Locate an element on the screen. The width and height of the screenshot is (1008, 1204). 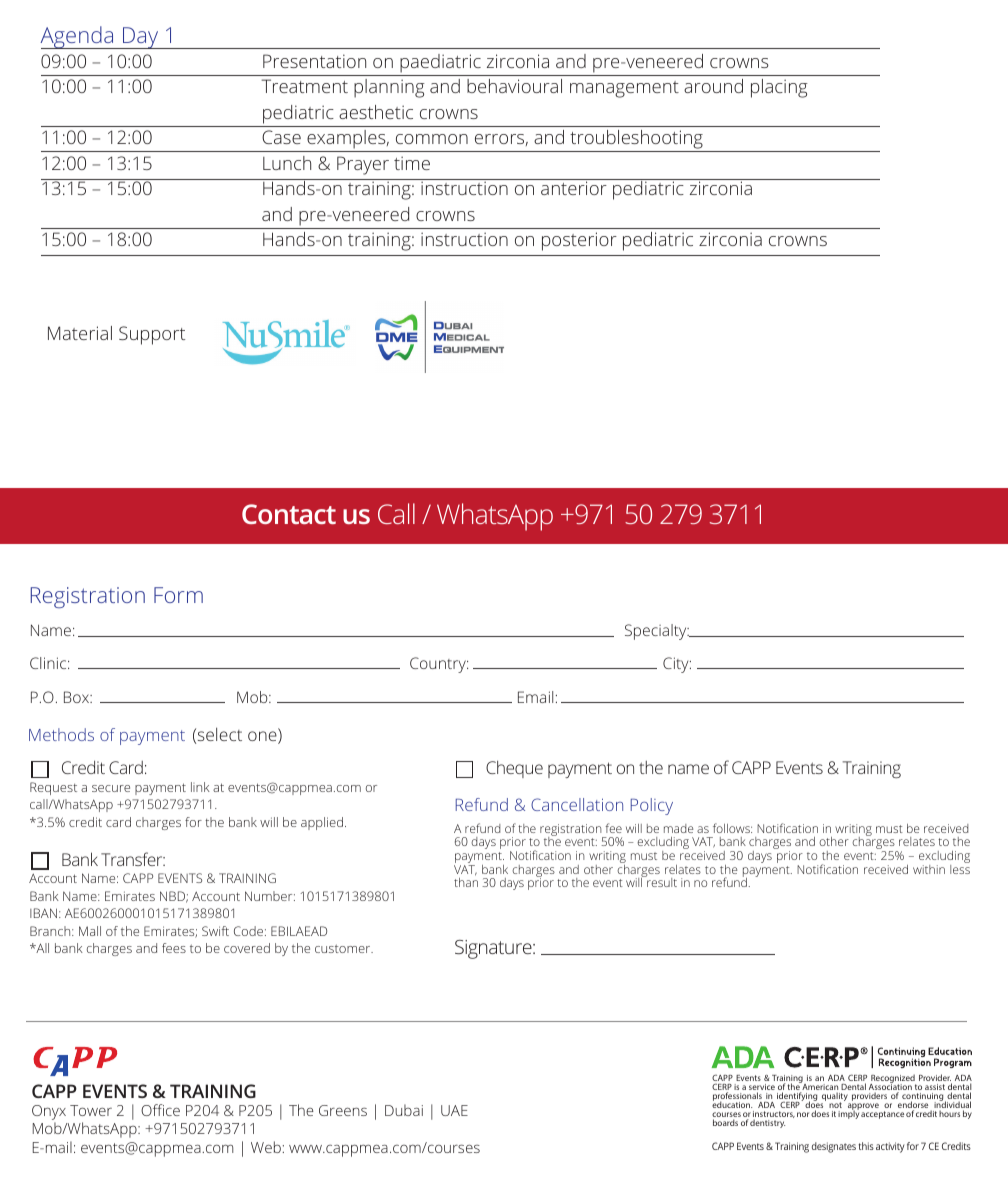
Support is located at coordinates (152, 335).
